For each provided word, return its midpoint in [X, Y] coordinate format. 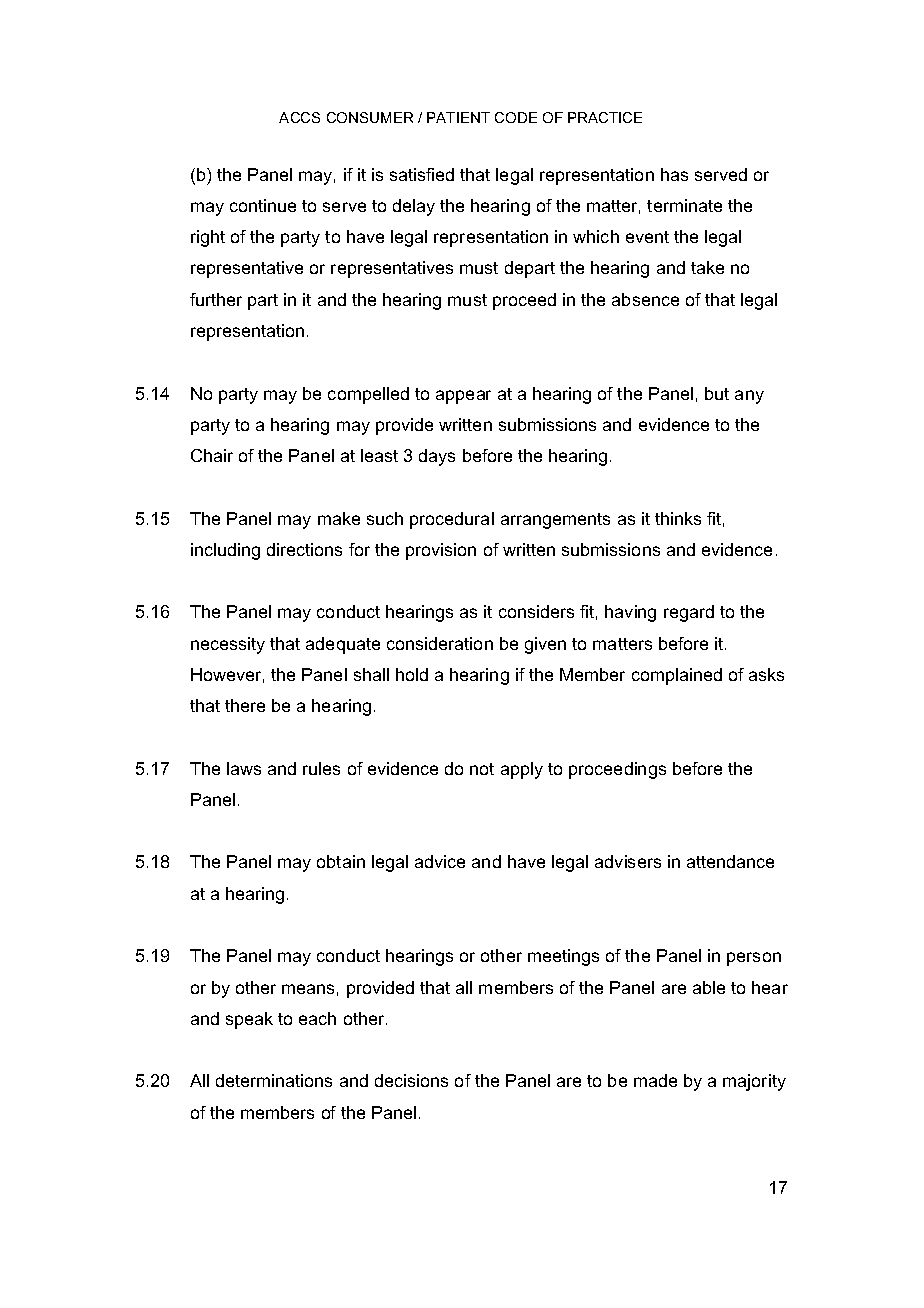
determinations [274, 1080]
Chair [212, 455]
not [482, 769]
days [437, 457]
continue [263, 205]
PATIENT [458, 117]
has [674, 174]
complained [677, 676]
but [717, 393]
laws [244, 768]
